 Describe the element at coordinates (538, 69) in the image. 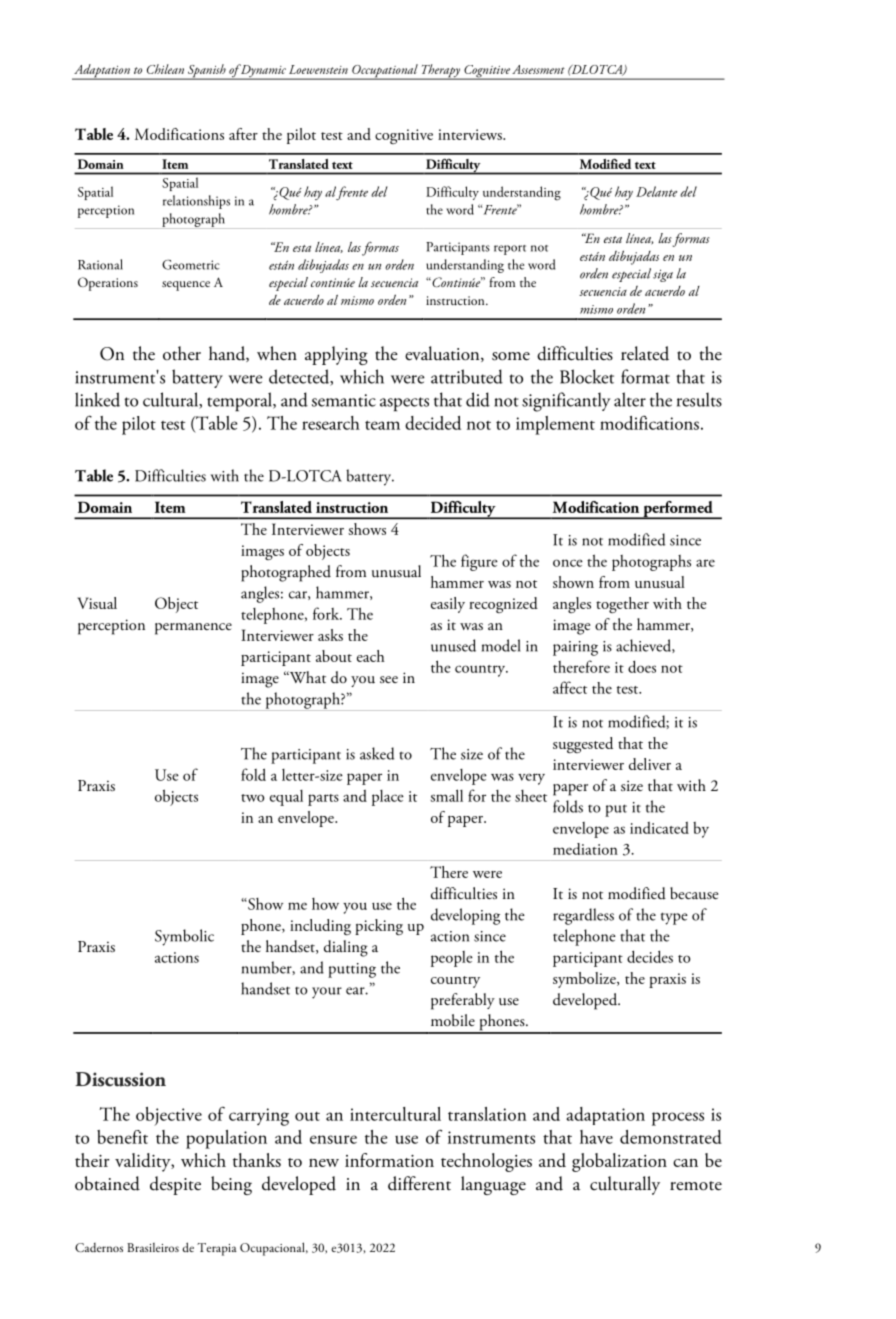

I see `Assessment` at that location.
